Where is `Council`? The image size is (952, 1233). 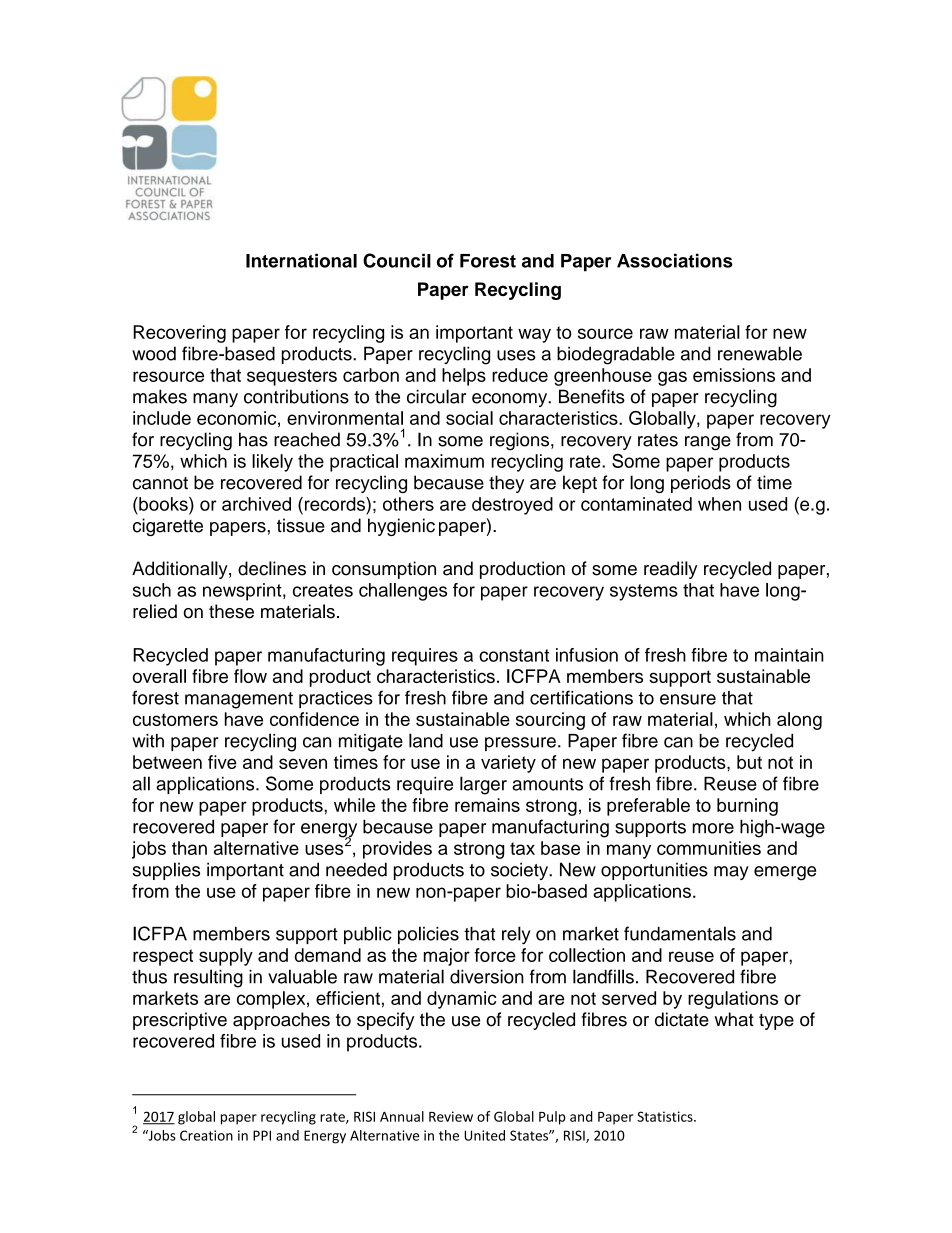 Council is located at coordinates (397, 260).
